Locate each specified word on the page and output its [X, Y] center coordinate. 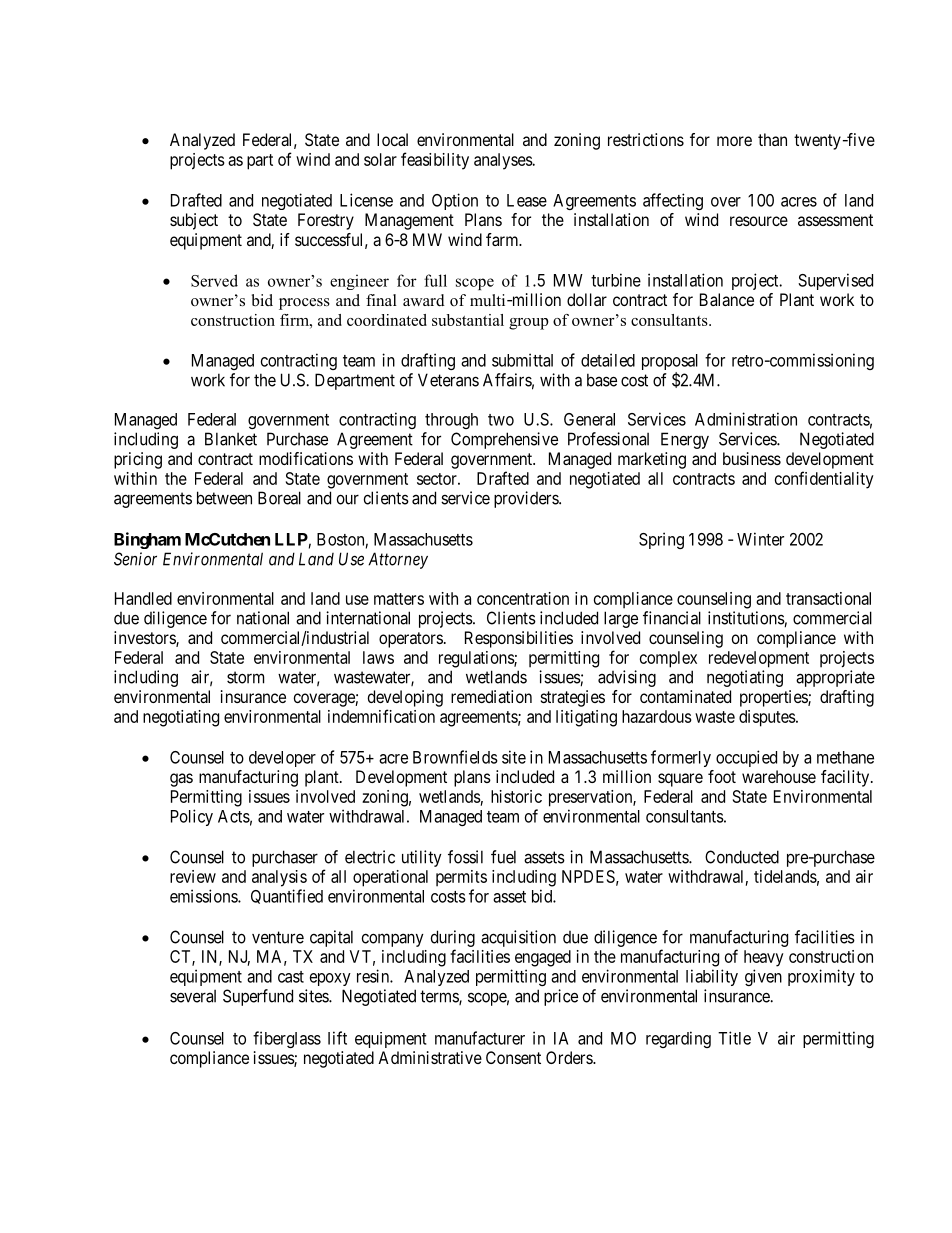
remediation [491, 696]
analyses [503, 161]
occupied [746, 758]
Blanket [231, 439]
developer [282, 759]
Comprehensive [504, 440]
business [752, 458]
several [193, 996]
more [734, 141]
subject [194, 221]
